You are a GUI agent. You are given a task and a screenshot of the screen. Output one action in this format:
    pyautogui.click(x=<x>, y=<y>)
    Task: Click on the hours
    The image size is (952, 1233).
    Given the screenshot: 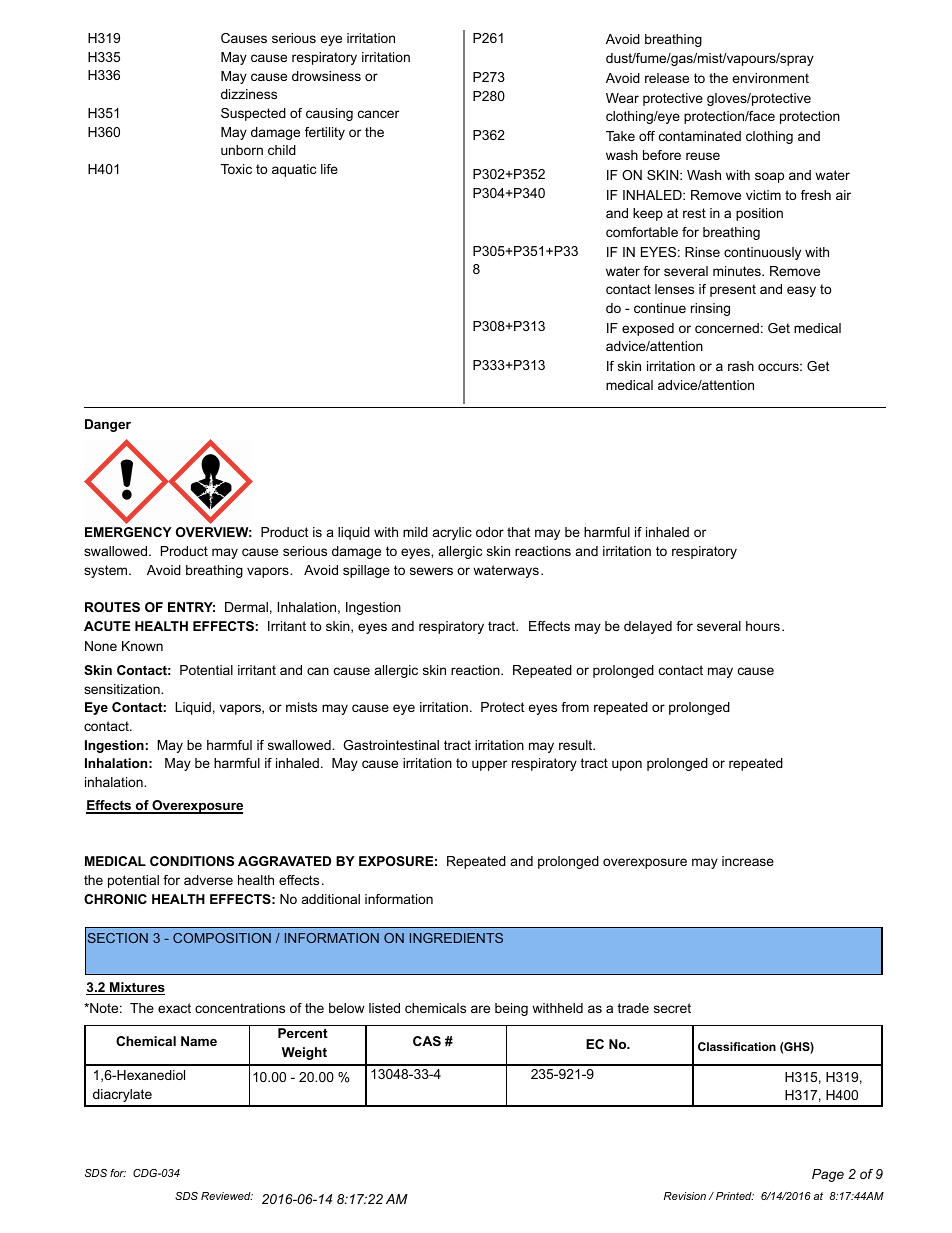 What is the action you would take?
    pyautogui.click(x=763, y=626)
